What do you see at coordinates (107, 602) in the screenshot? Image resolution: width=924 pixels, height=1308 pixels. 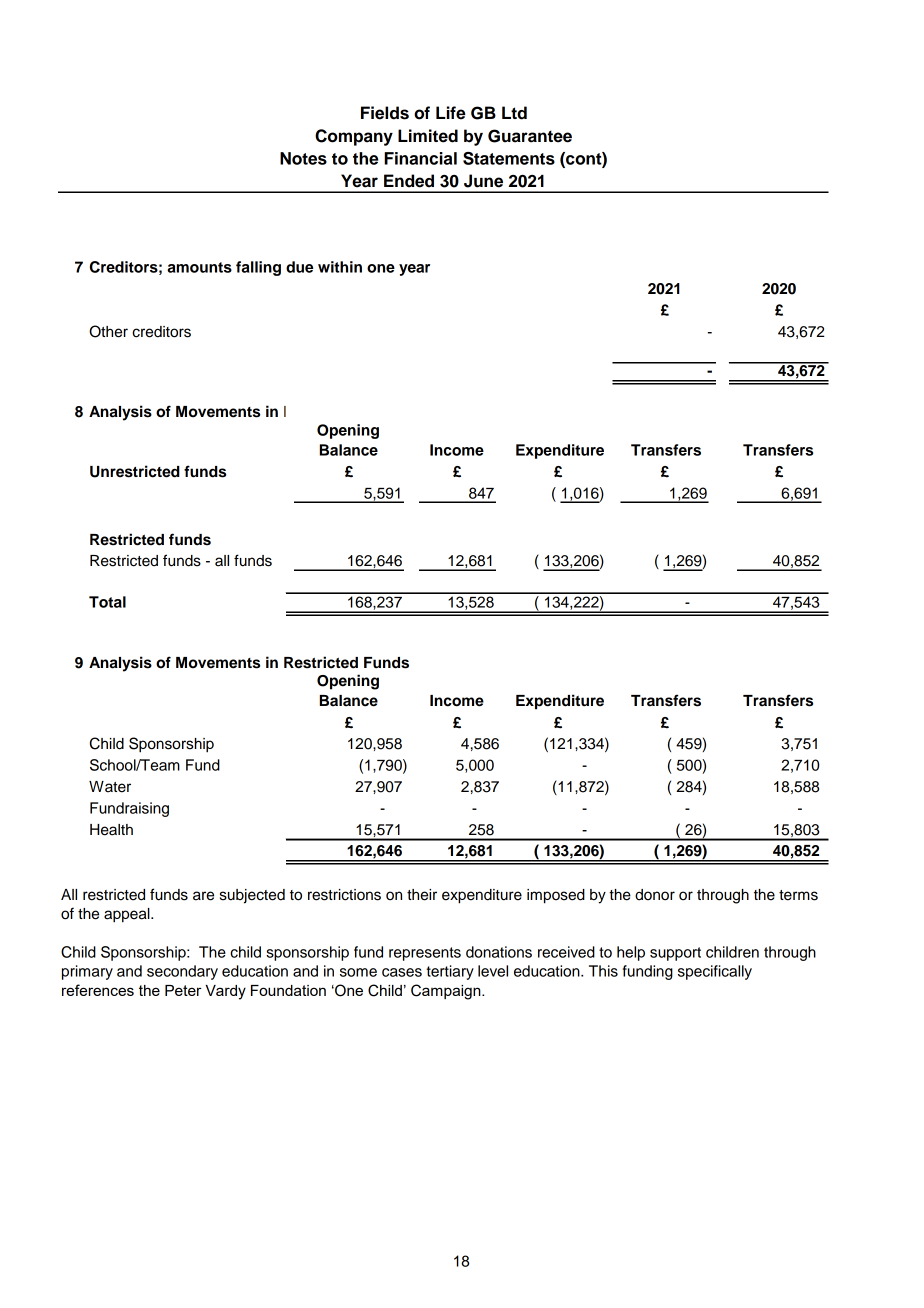 I see `Total` at bounding box center [107, 602].
